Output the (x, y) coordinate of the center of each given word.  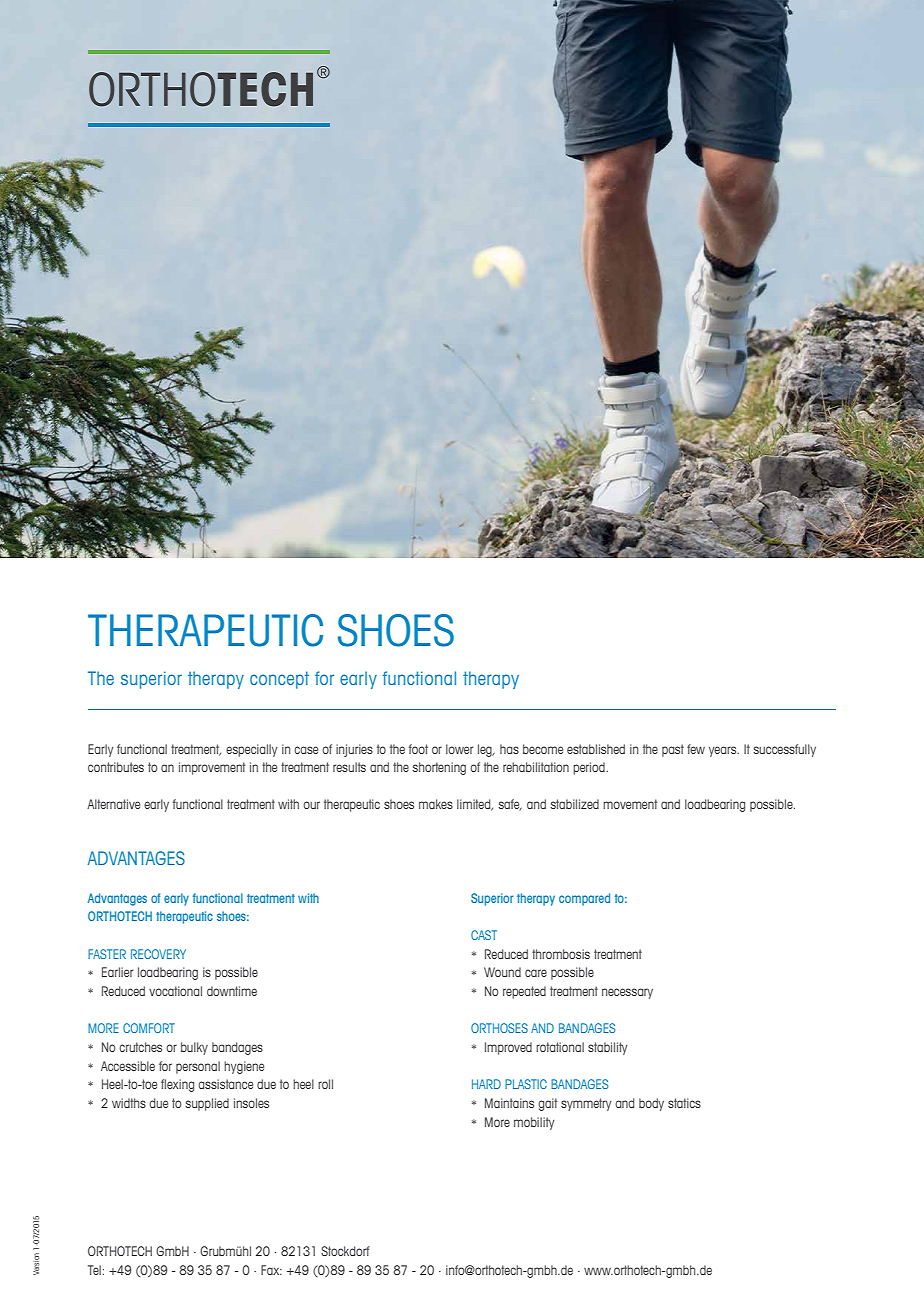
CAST (484, 935)
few (696, 749)
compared (584, 899)
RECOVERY (158, 954)
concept (279, 680)
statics (684, 1103)
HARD (486, 1084)
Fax (271, 1270)
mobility (534, 1123)
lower (459, 749)
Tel (94, 1270)
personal (198, 1067)
